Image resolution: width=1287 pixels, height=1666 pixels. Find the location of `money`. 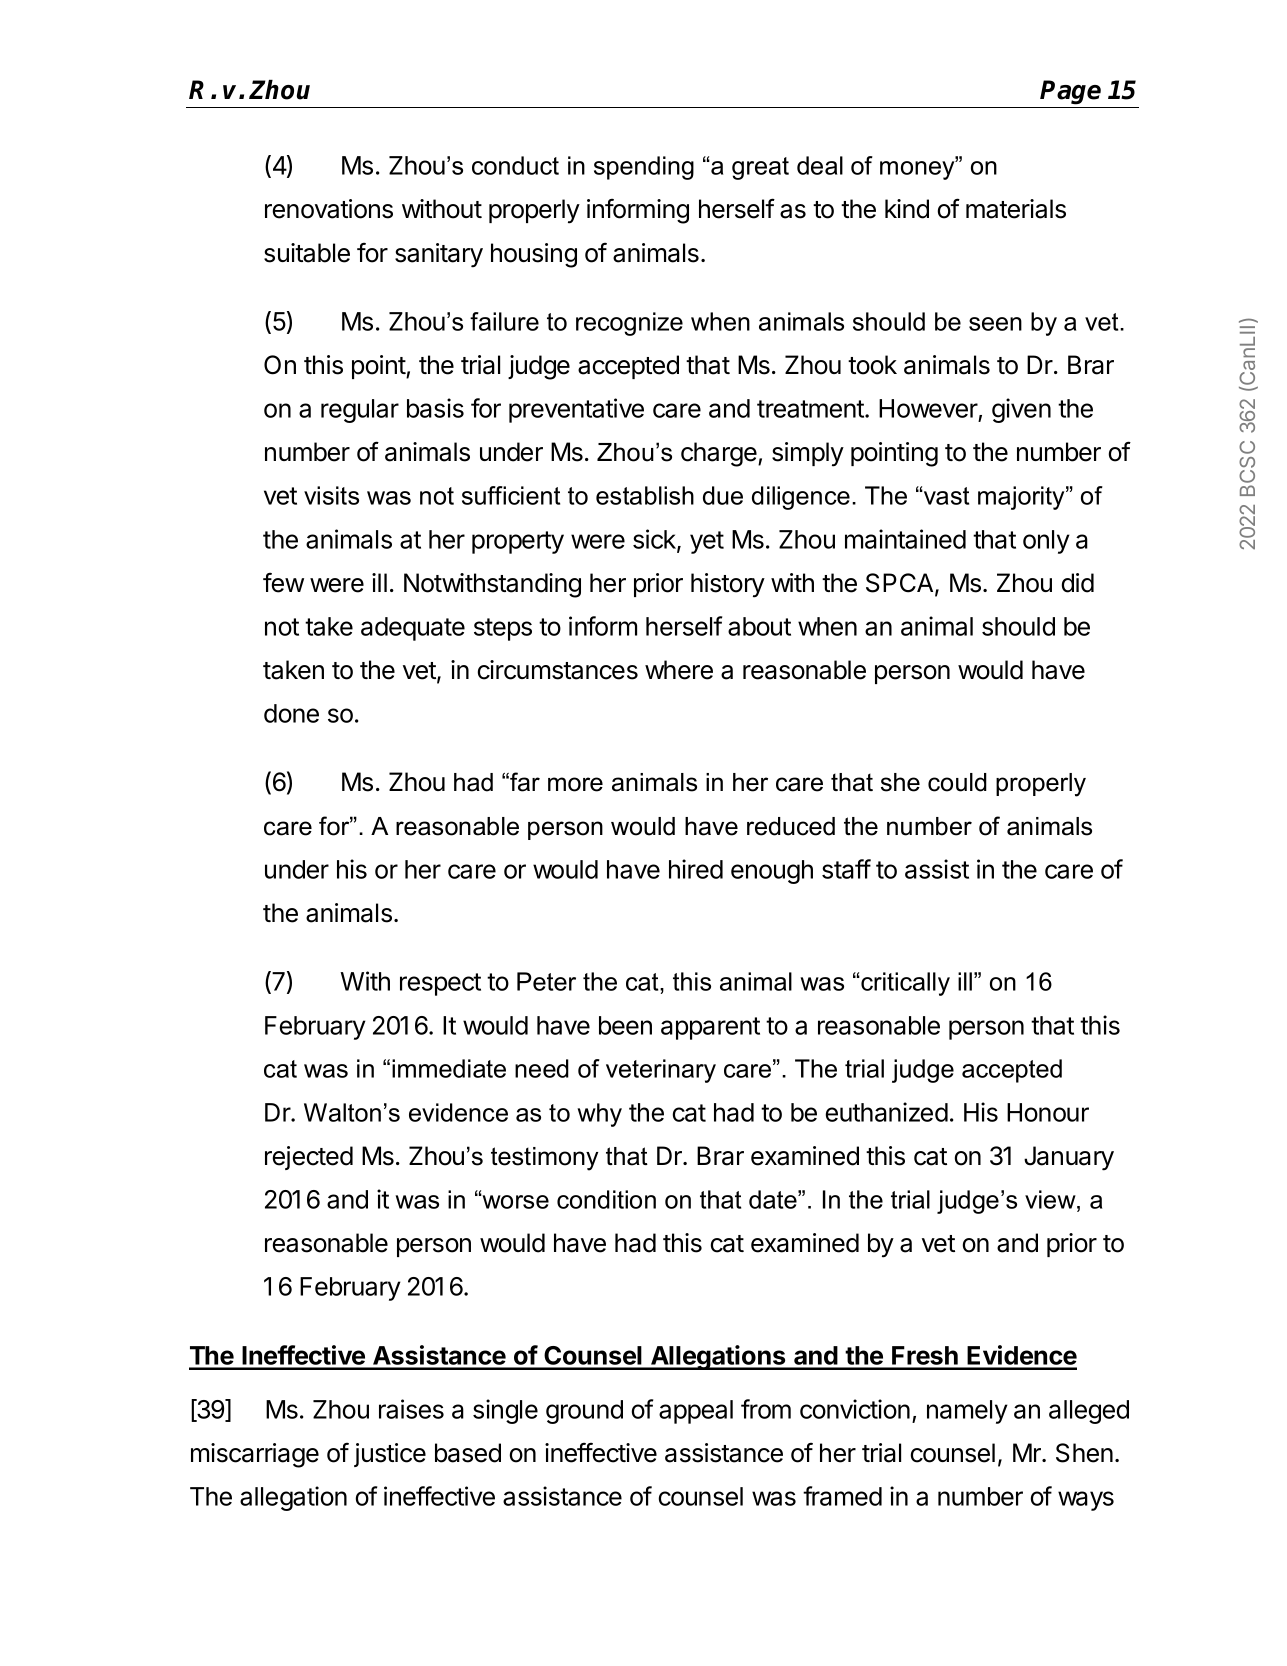

money is located at coordinates (918, 169).
